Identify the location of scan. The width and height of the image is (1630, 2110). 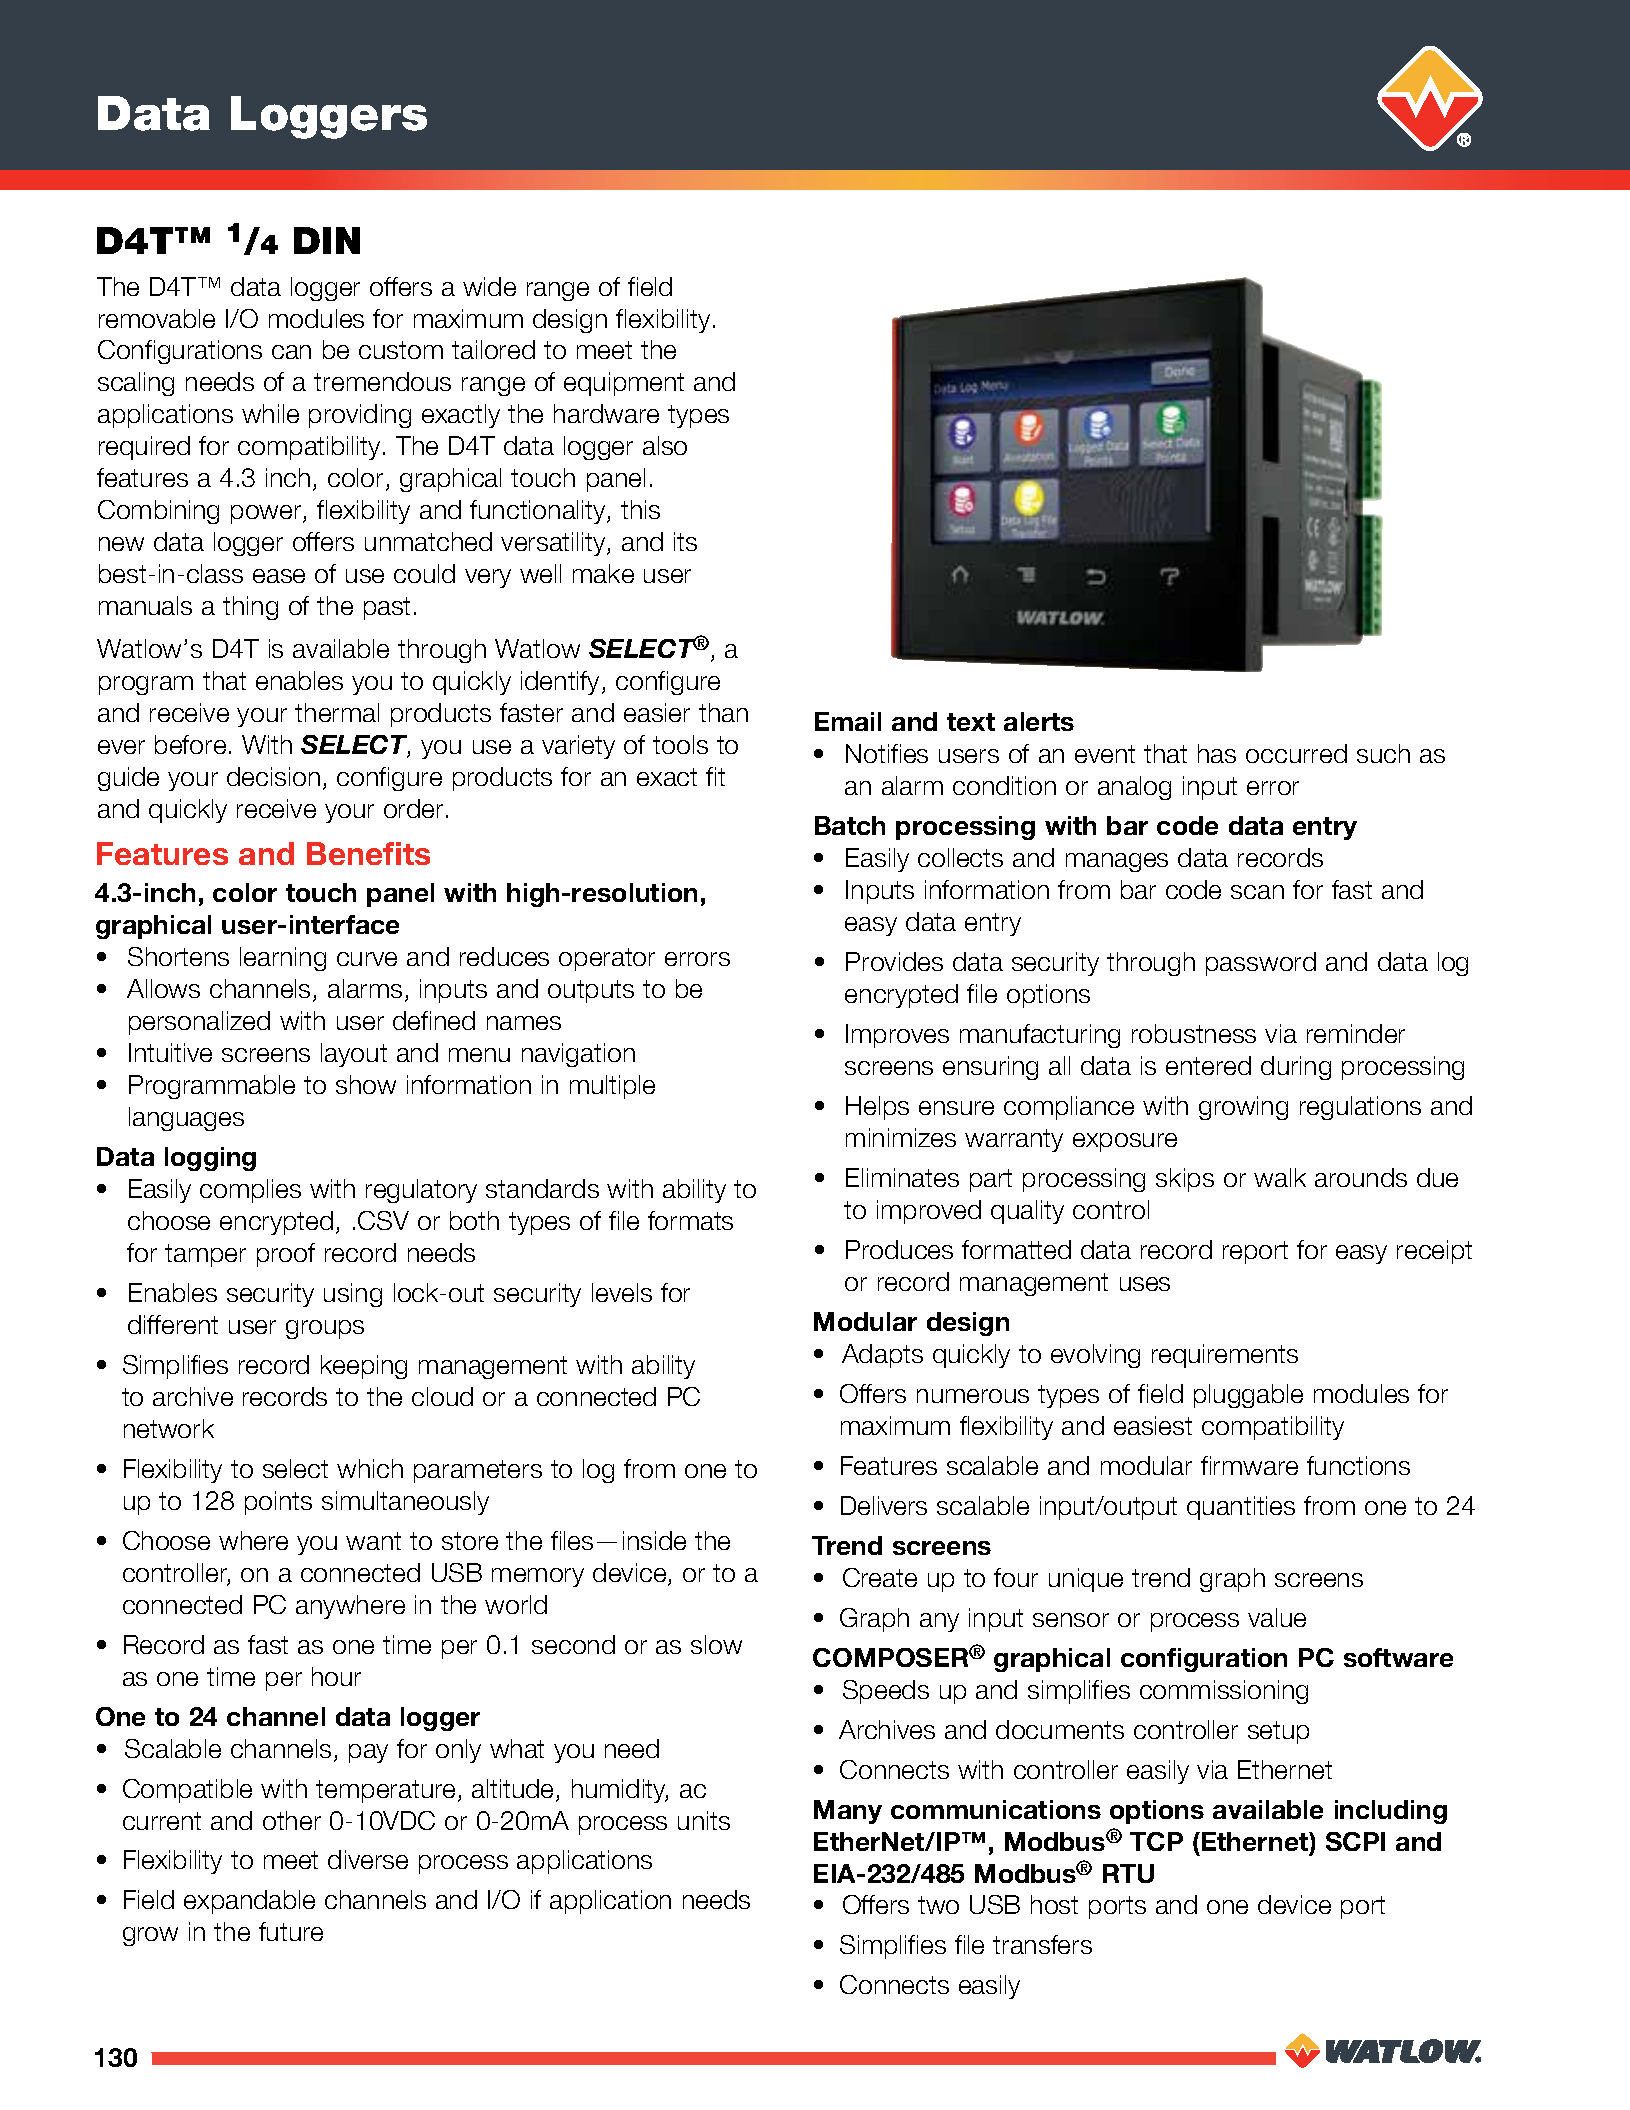
(1257, 892).
